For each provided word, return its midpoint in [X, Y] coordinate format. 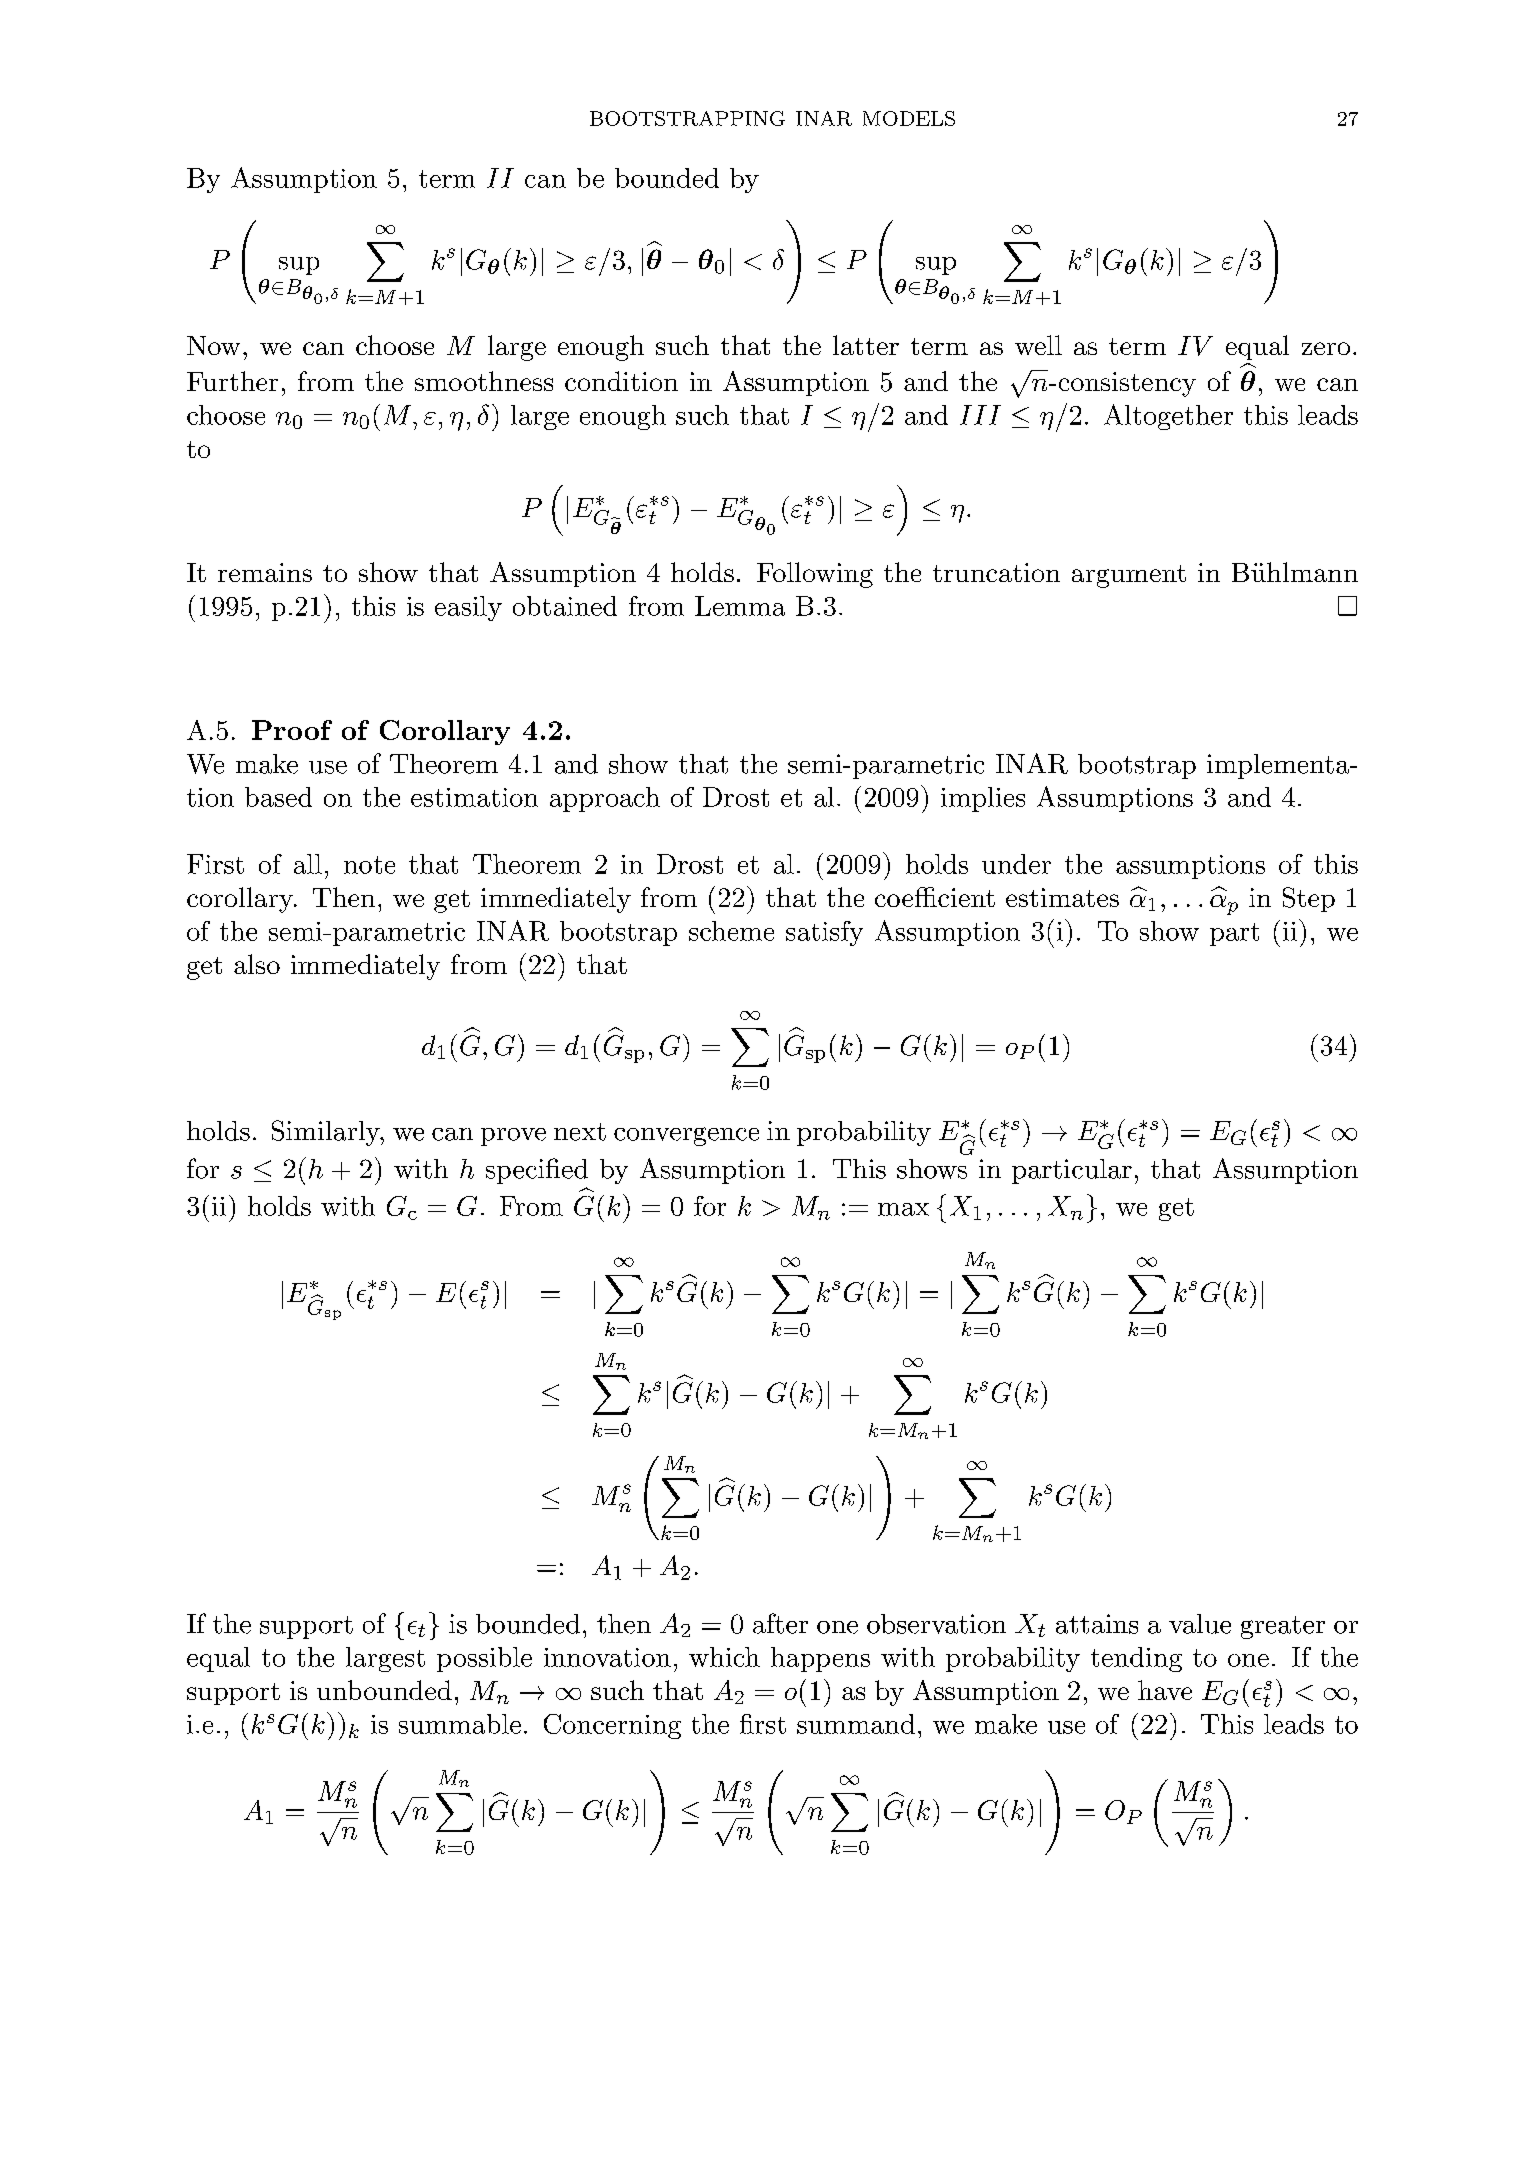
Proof [292, 730]
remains [265, 572]
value [1200, 1624]
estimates [1062, 897]
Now [213, 345]
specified [537, 1171]
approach [605, 799]
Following [815, 575]
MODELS [909, 118]
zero [1326, 348]
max [903, 1209]
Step [1309, 899]
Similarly [327, 1133]
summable [460, 1724]
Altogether [1168, 417]
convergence [686, 1136]
